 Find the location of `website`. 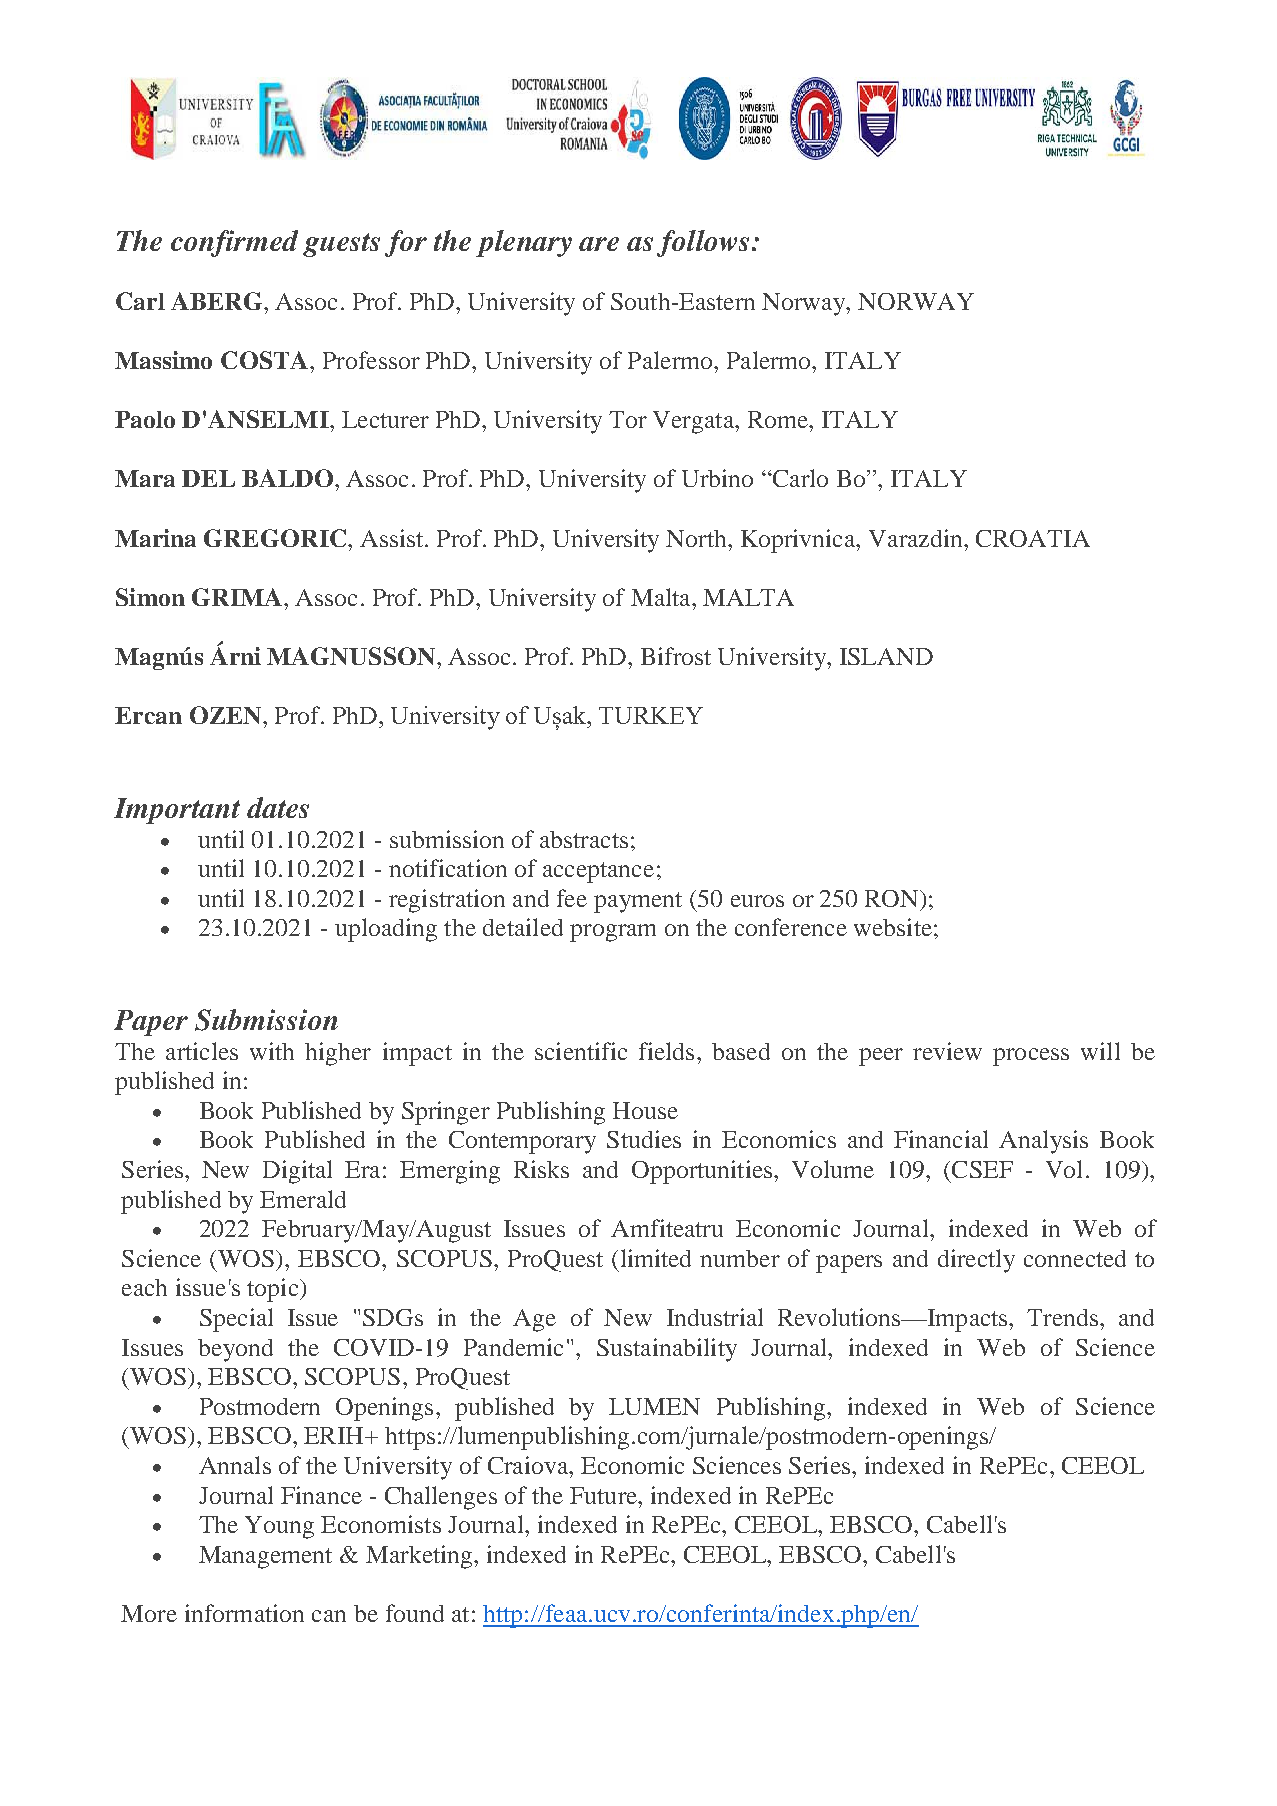

website is located at coordinates (893, 927).
